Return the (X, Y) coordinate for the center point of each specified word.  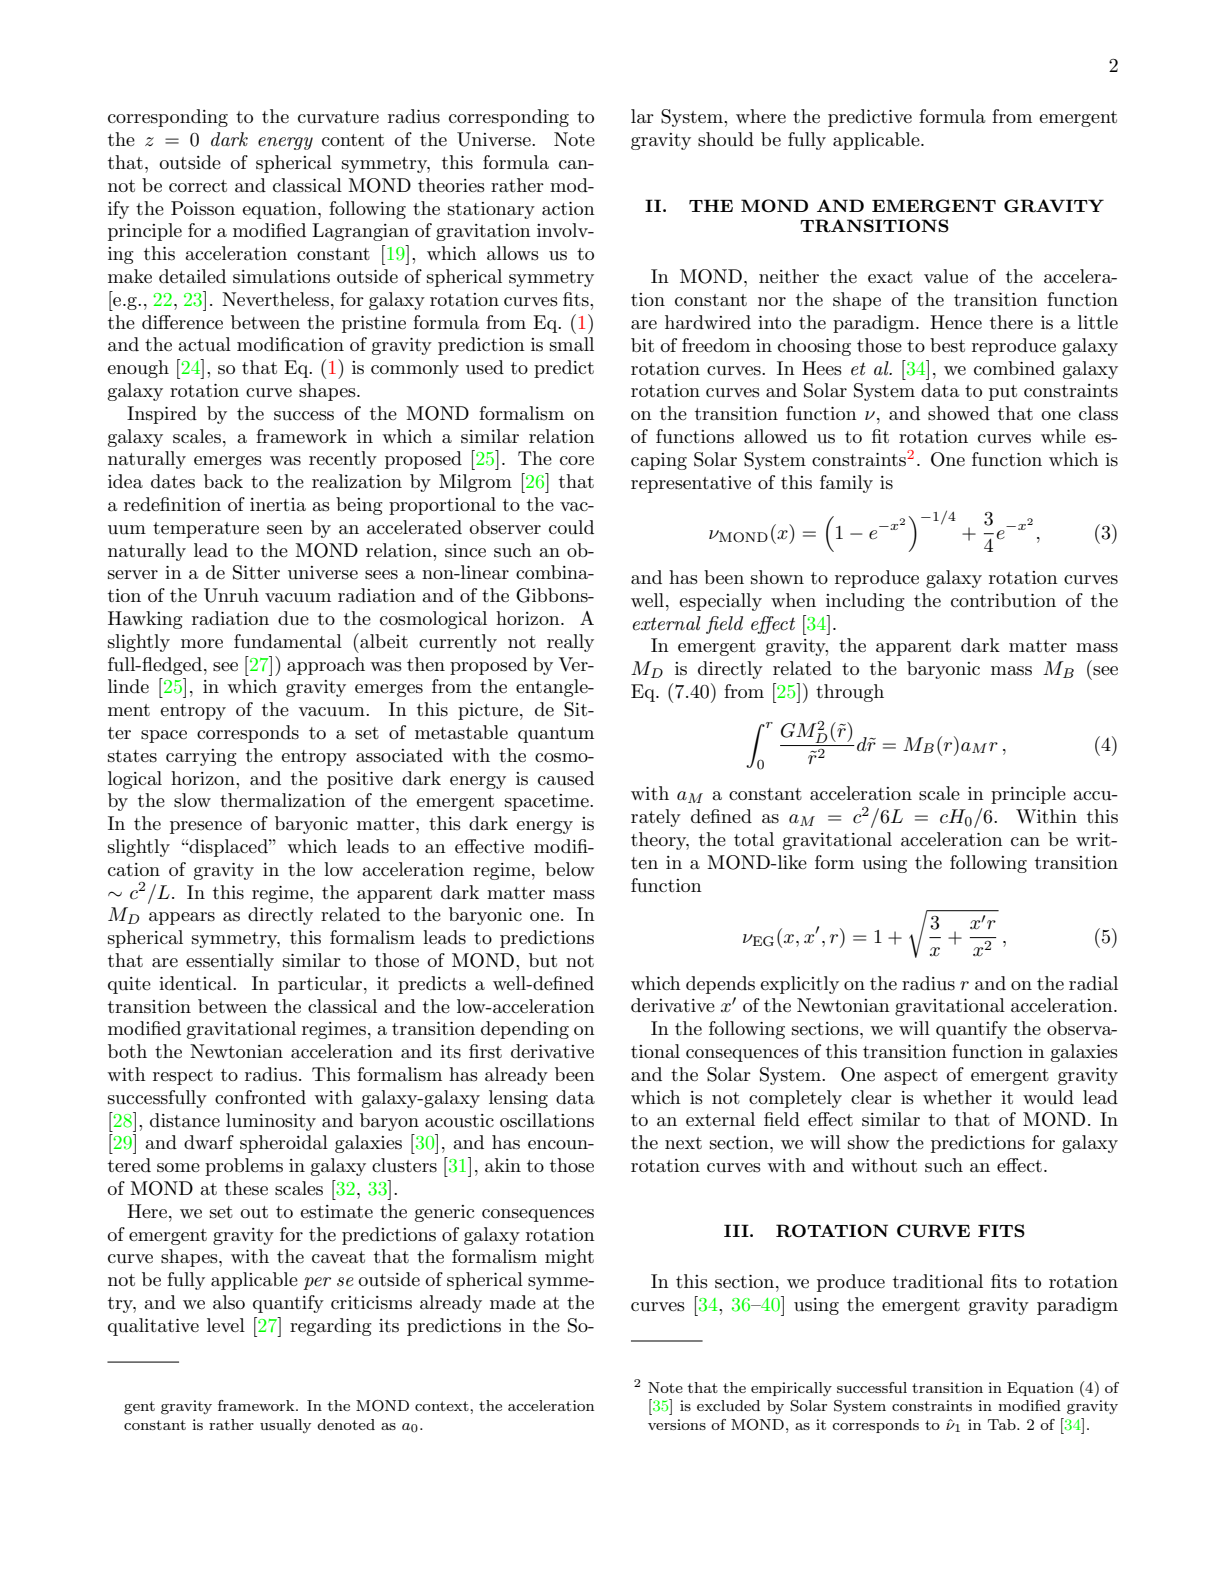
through (850, 693)
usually (285, 1426)
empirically (791, 1389)
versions (677, 1424)
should (726, 139)
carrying (201, 757)
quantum (556, 735)
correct (198, 186)
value (946, 276)
